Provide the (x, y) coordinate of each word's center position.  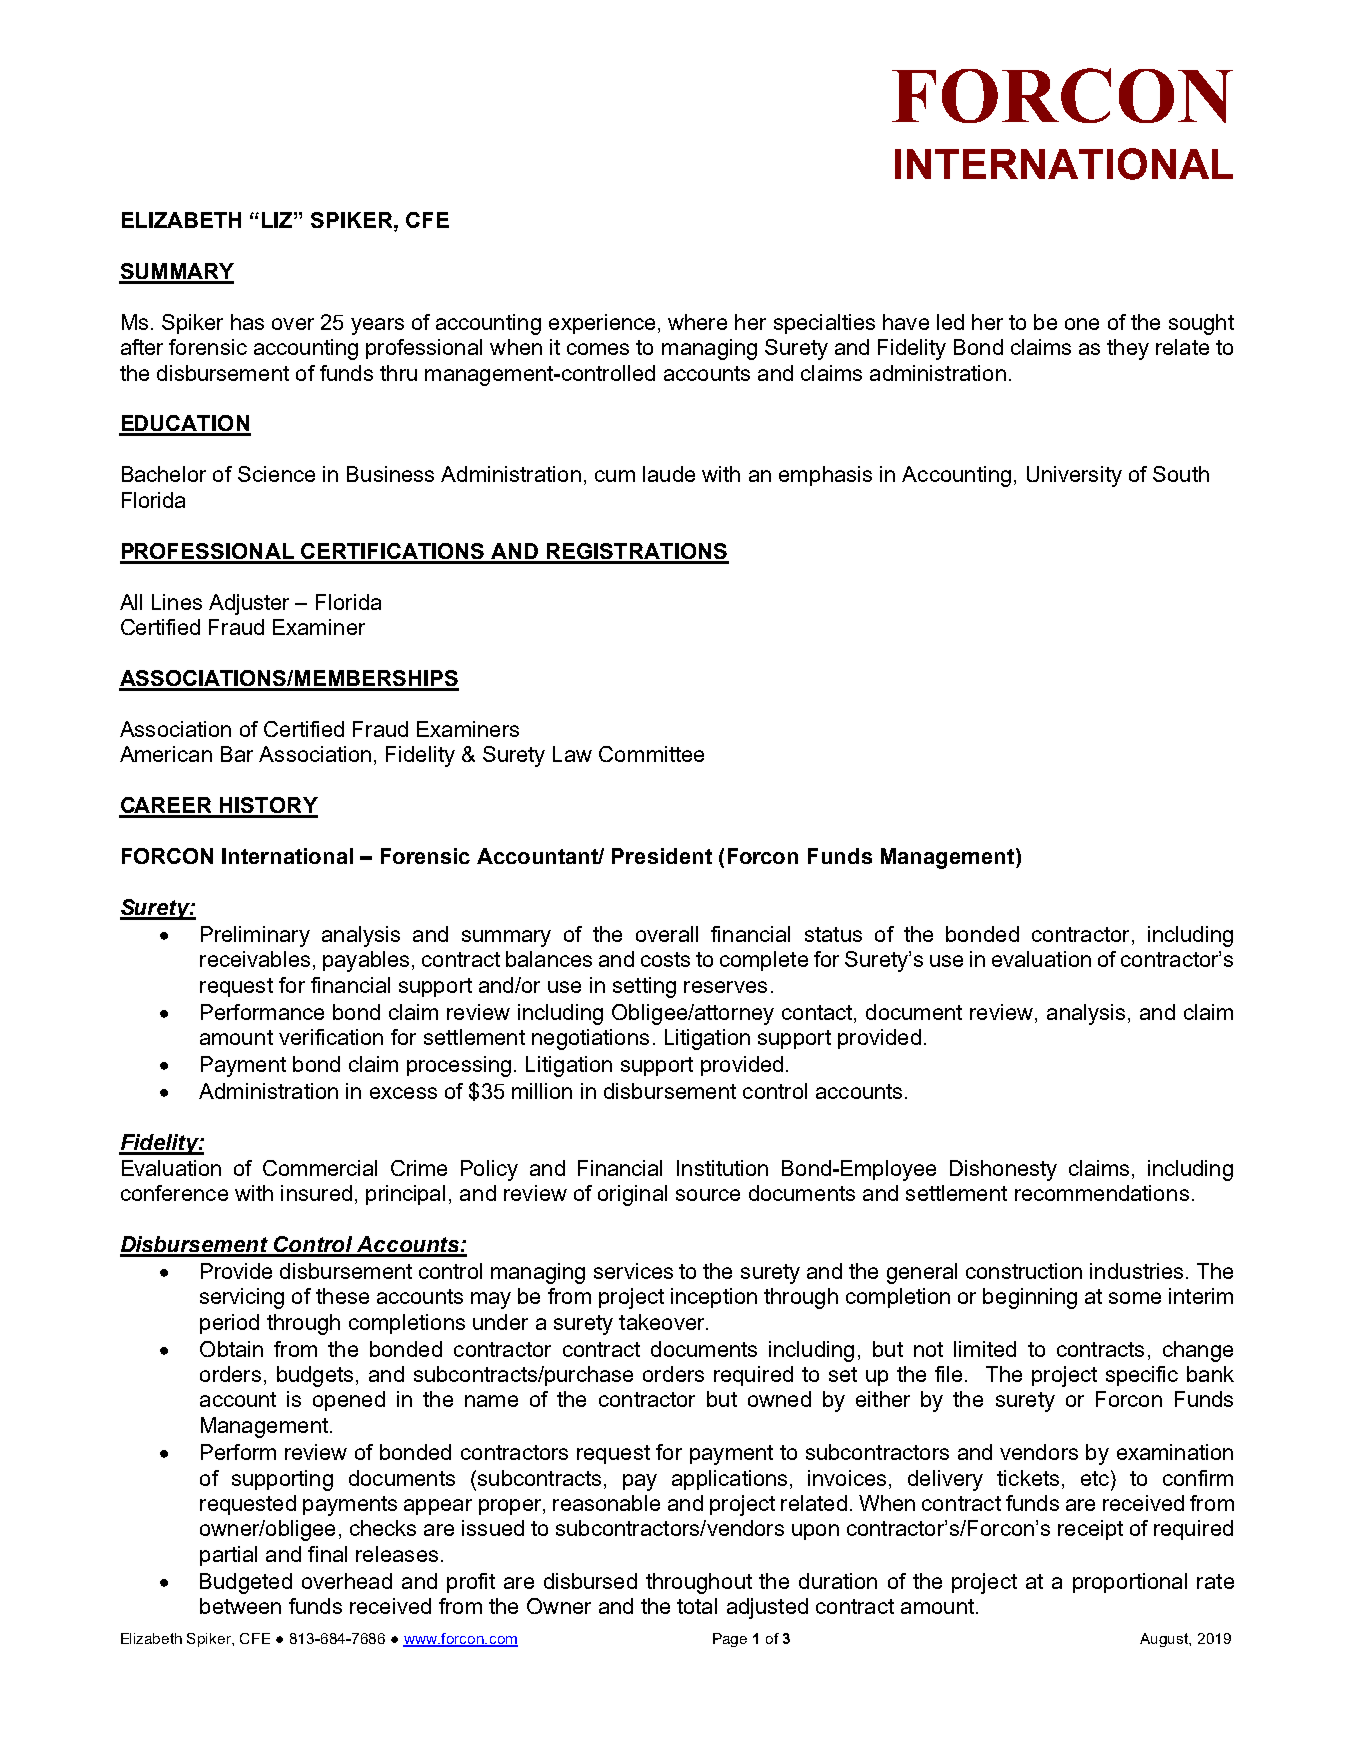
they (1128, 349)
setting (644, 987)
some (1135, 1298)
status (833, 934)
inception (714, 1298)
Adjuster (249, 604)
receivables (255, 959)
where (697, 322)
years (377, 326)
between (240, 1606)
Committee (651, 754)
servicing (242, 1298)
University (1074, 476)
